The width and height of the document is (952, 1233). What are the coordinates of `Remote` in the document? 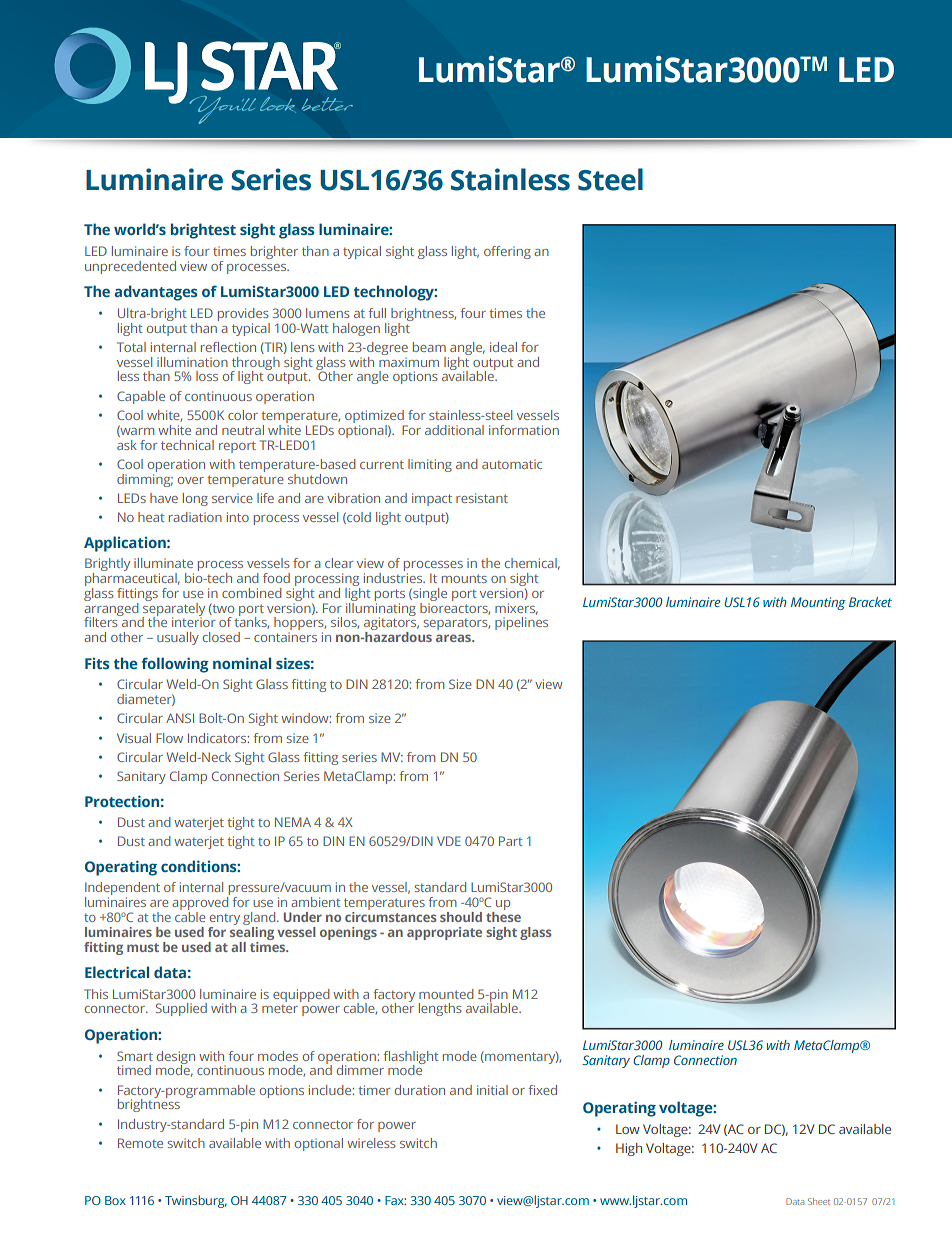 It's located at (140, 1143).
